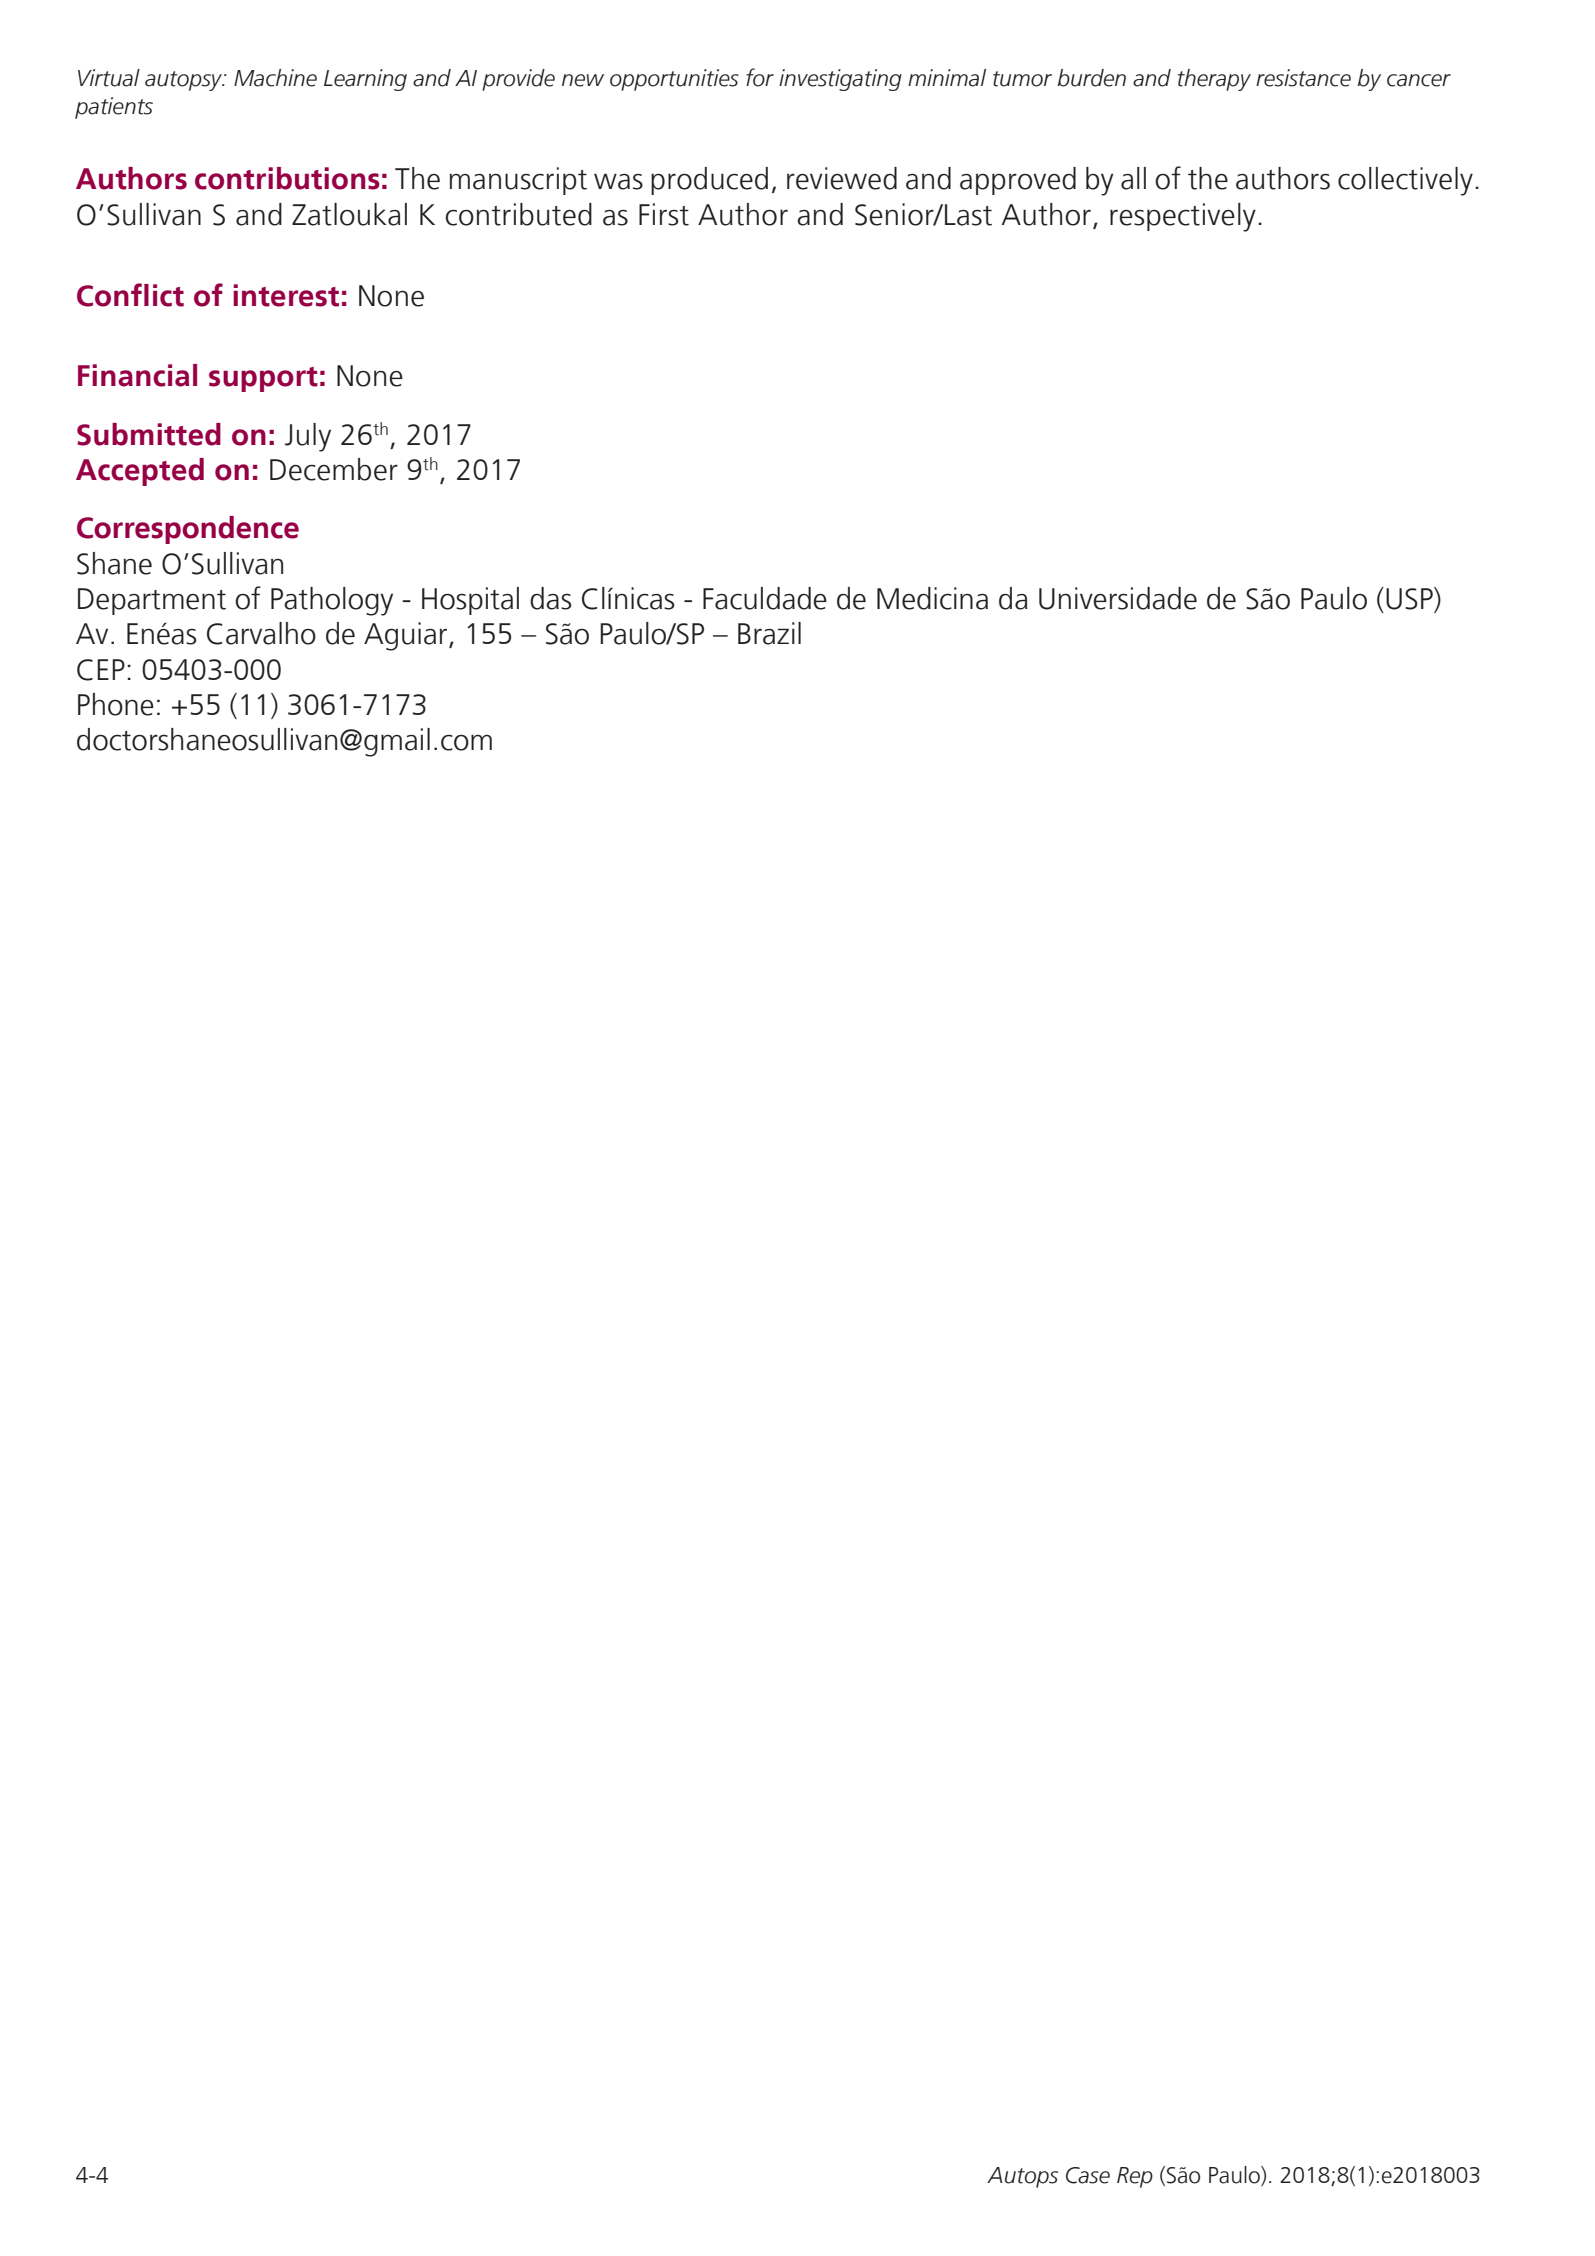  What do you see at coordinates (287, 178) in the page?
I see `contributions` at bounding box center [287, 178].
